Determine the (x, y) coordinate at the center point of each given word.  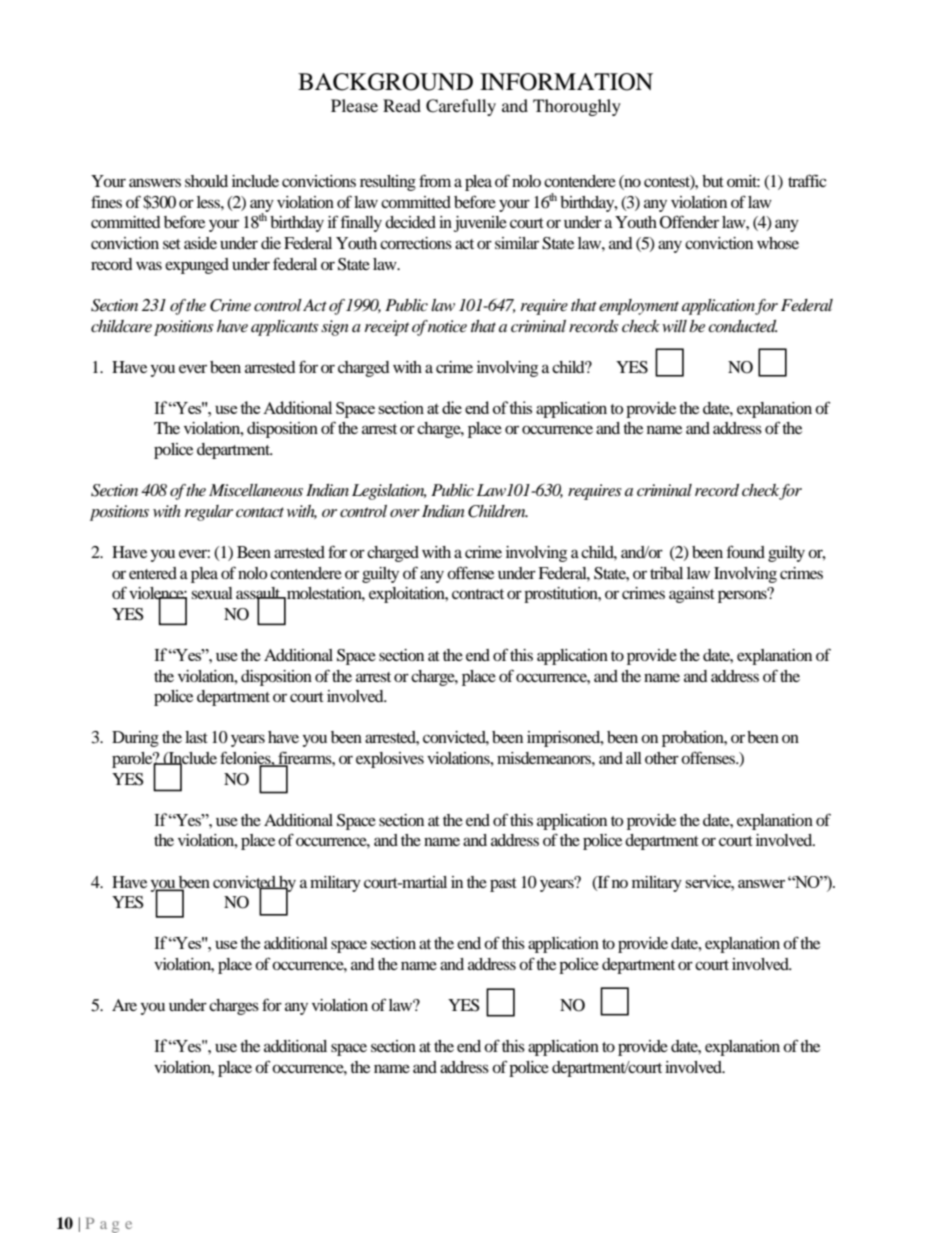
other (662, 758)
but (713, 181)
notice (447, 326)
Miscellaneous (256, 490)
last (196, 737)
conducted (742, 326)
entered (153, 573)
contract (478, 594)
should (206, 181)
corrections (416, 243)
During (135, 739)
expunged (197, 266)
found (746, 551)
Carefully (461, 107)
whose (778, 243)
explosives (390, 760)
